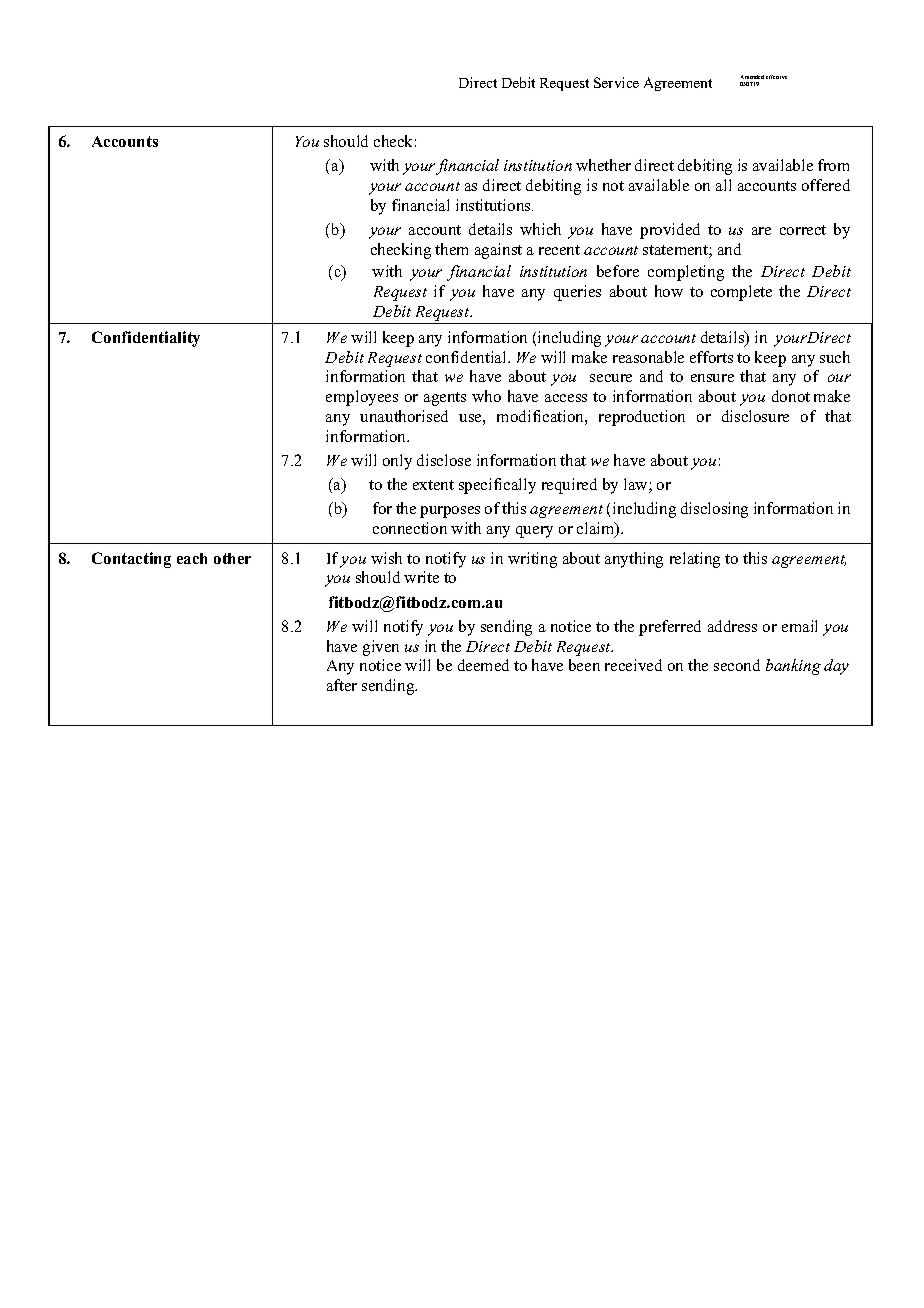 This page has height=1308, width=924. What do you see at coordinates (603, 165) in the page?
I see `whether` at bounding box center [603, 165].
